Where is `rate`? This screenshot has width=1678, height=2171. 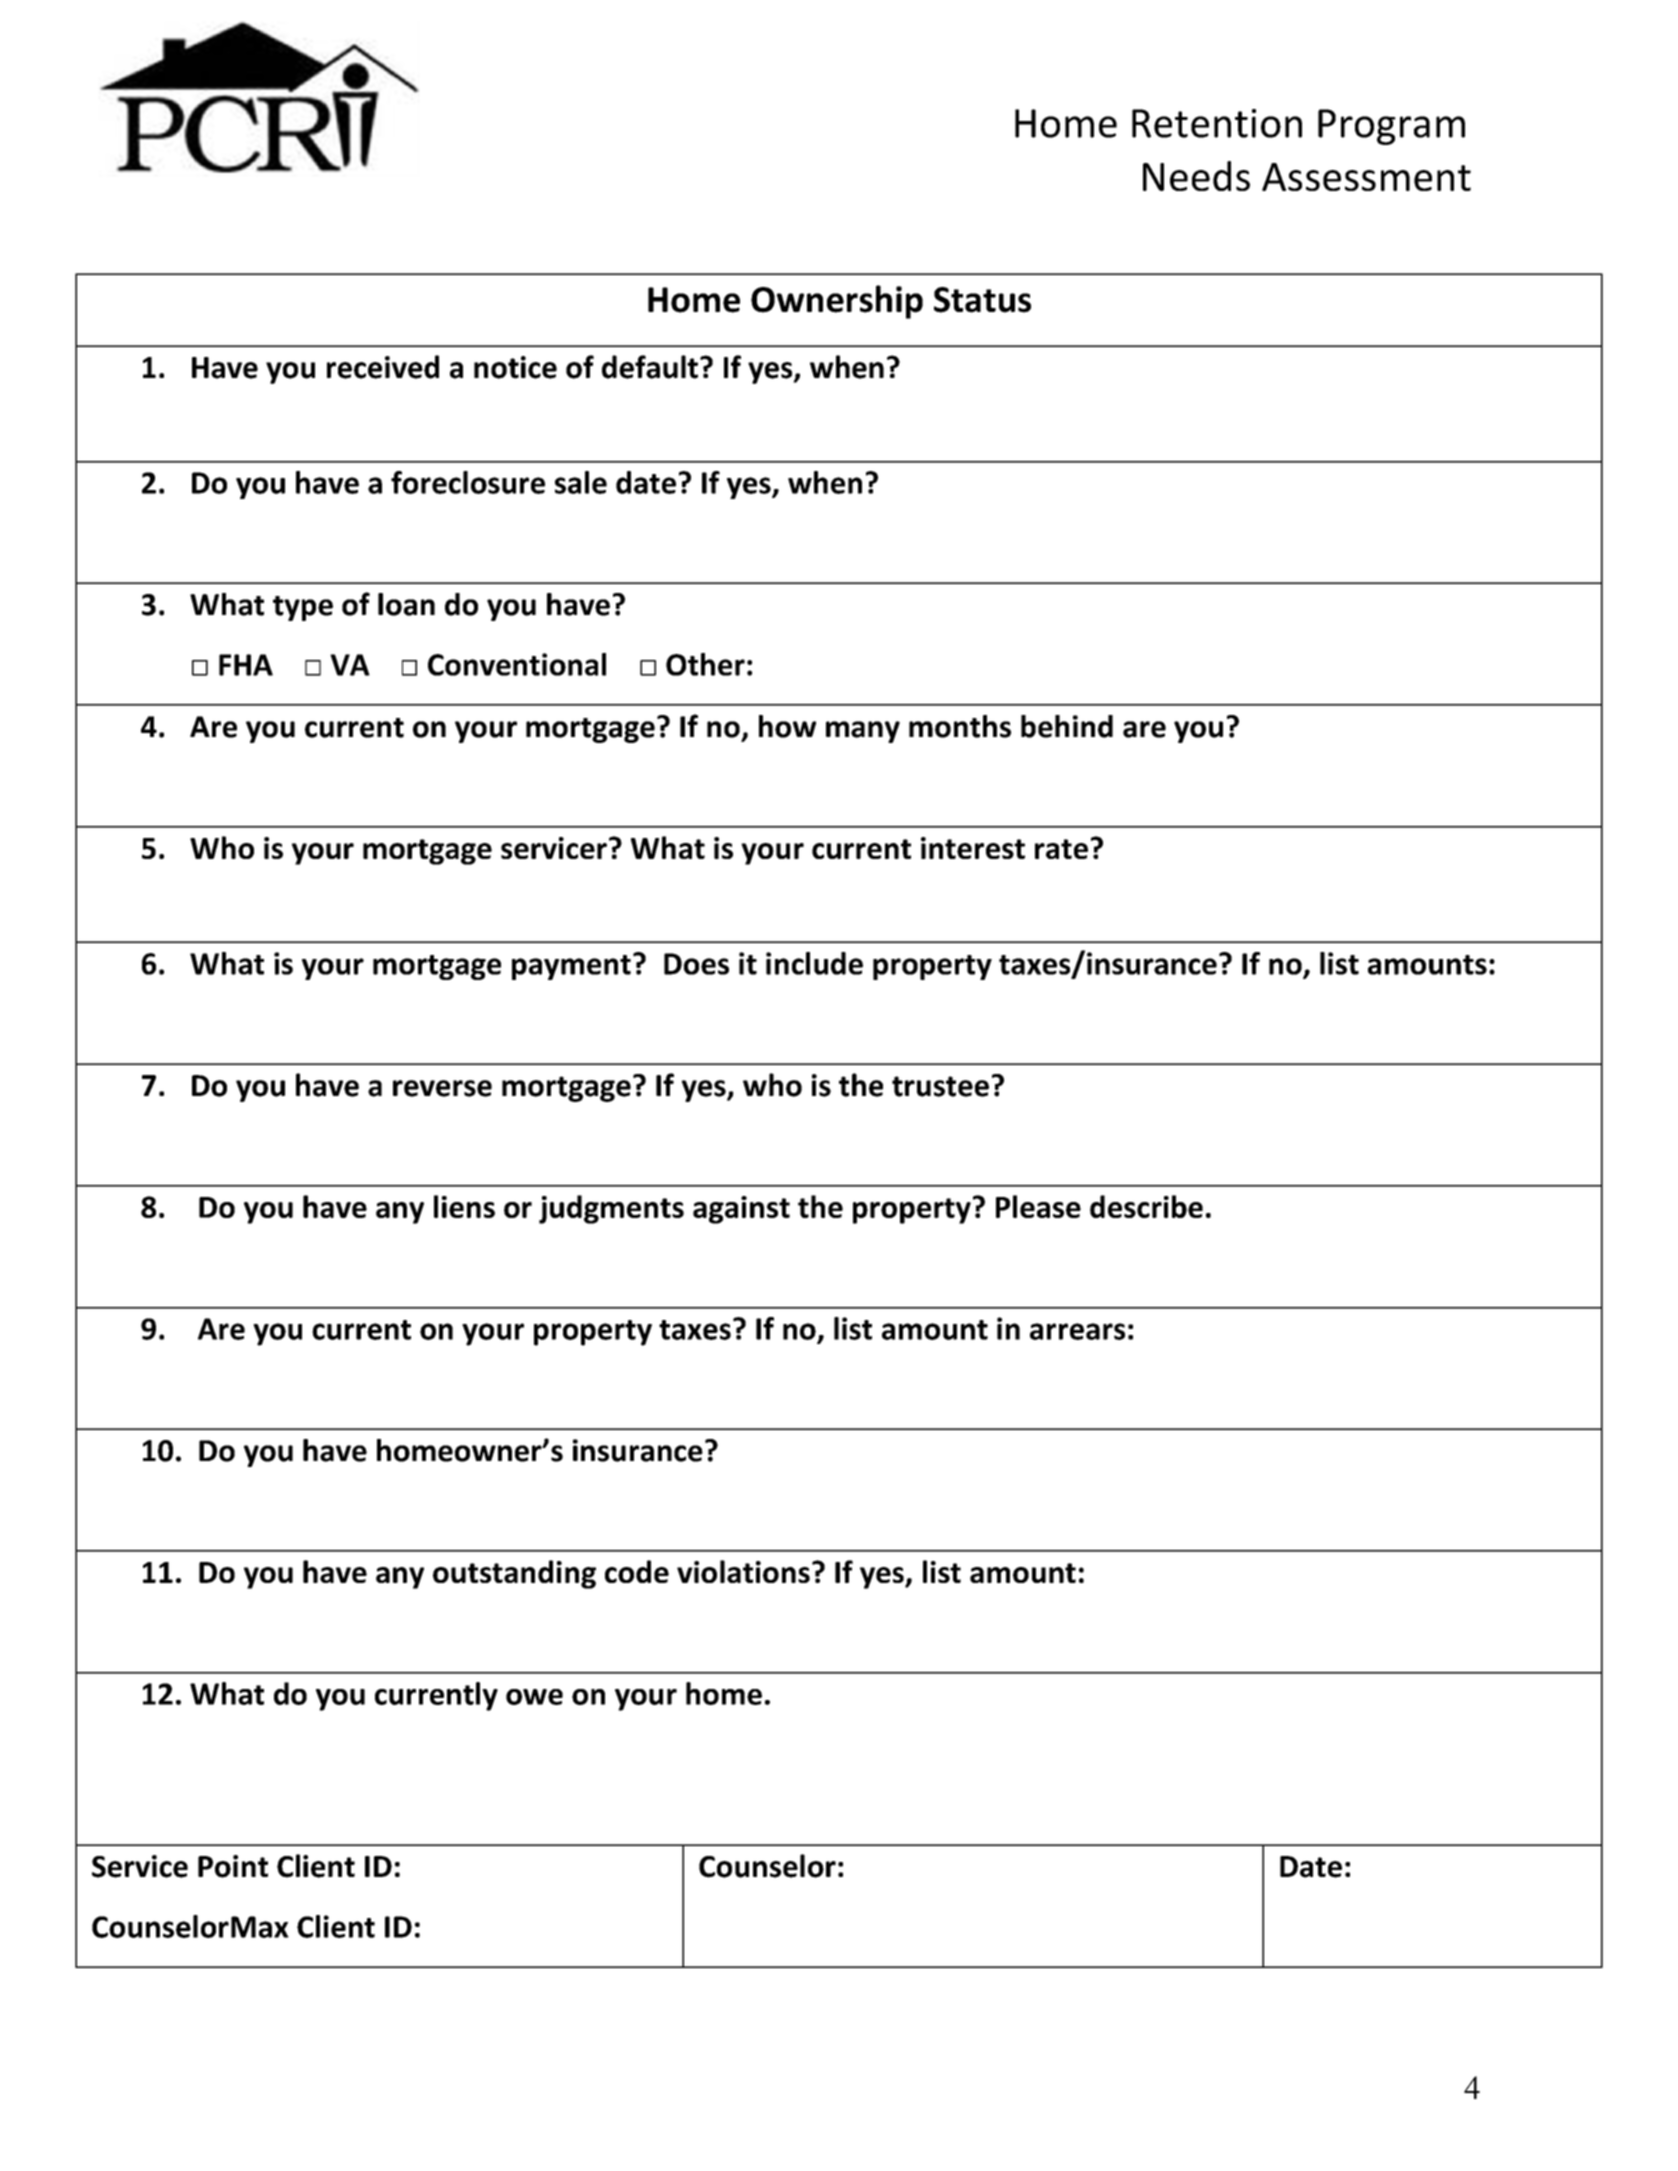
rate is located at coordinates (1061, 849).
